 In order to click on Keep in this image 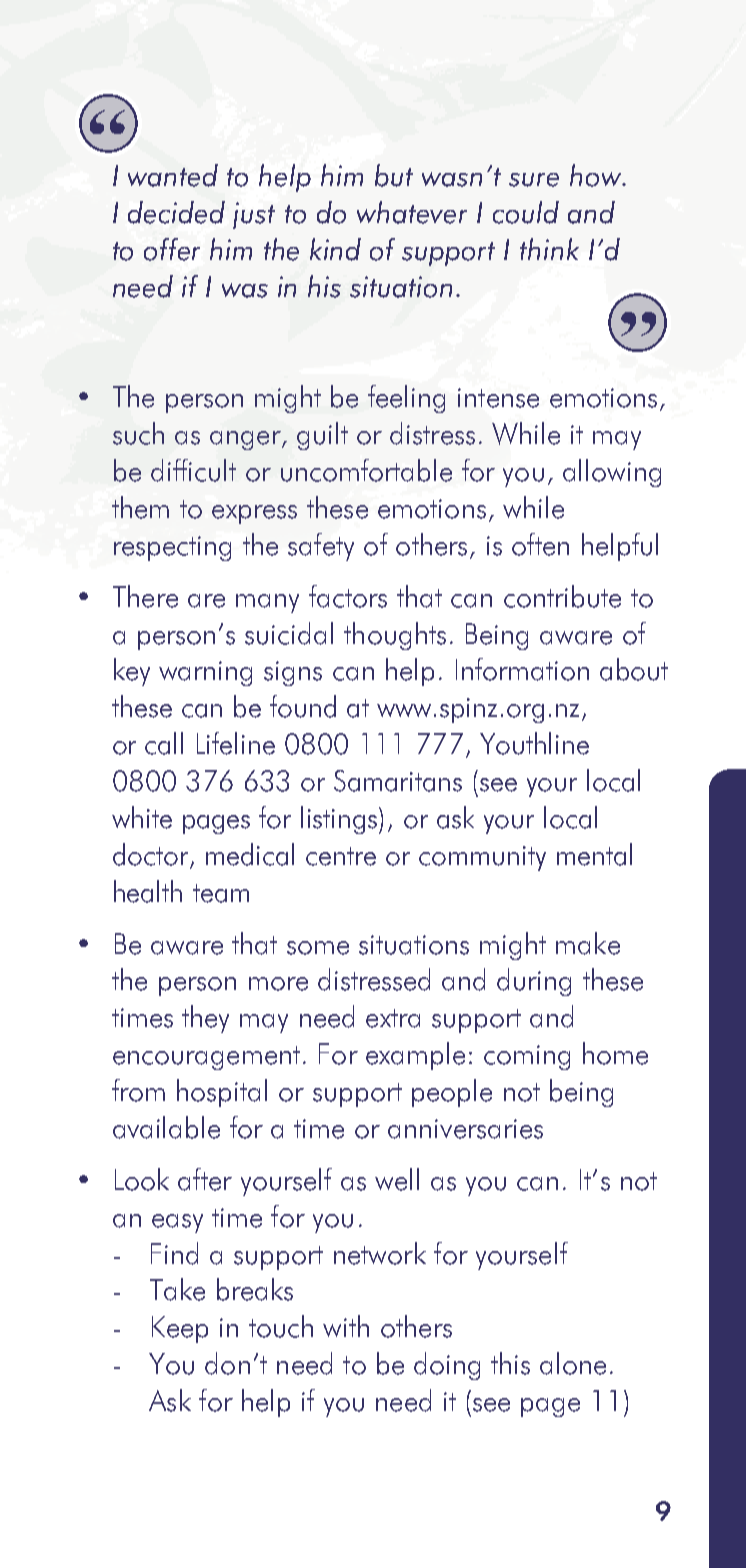, I will do `click(180, 1329)`.
